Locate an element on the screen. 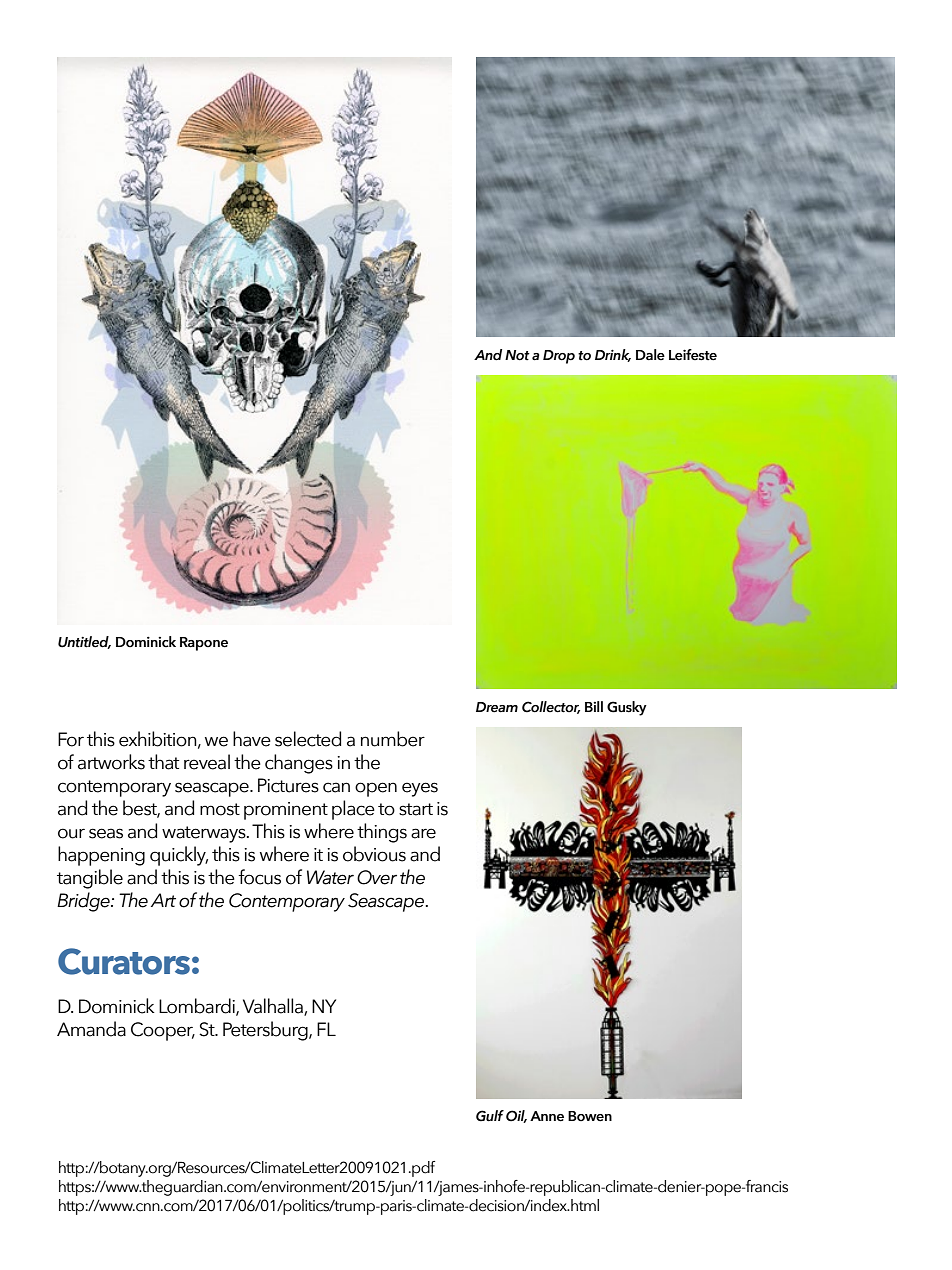 The image size is (952, 1270). Gulf is located at coordinates (490, 1116).
